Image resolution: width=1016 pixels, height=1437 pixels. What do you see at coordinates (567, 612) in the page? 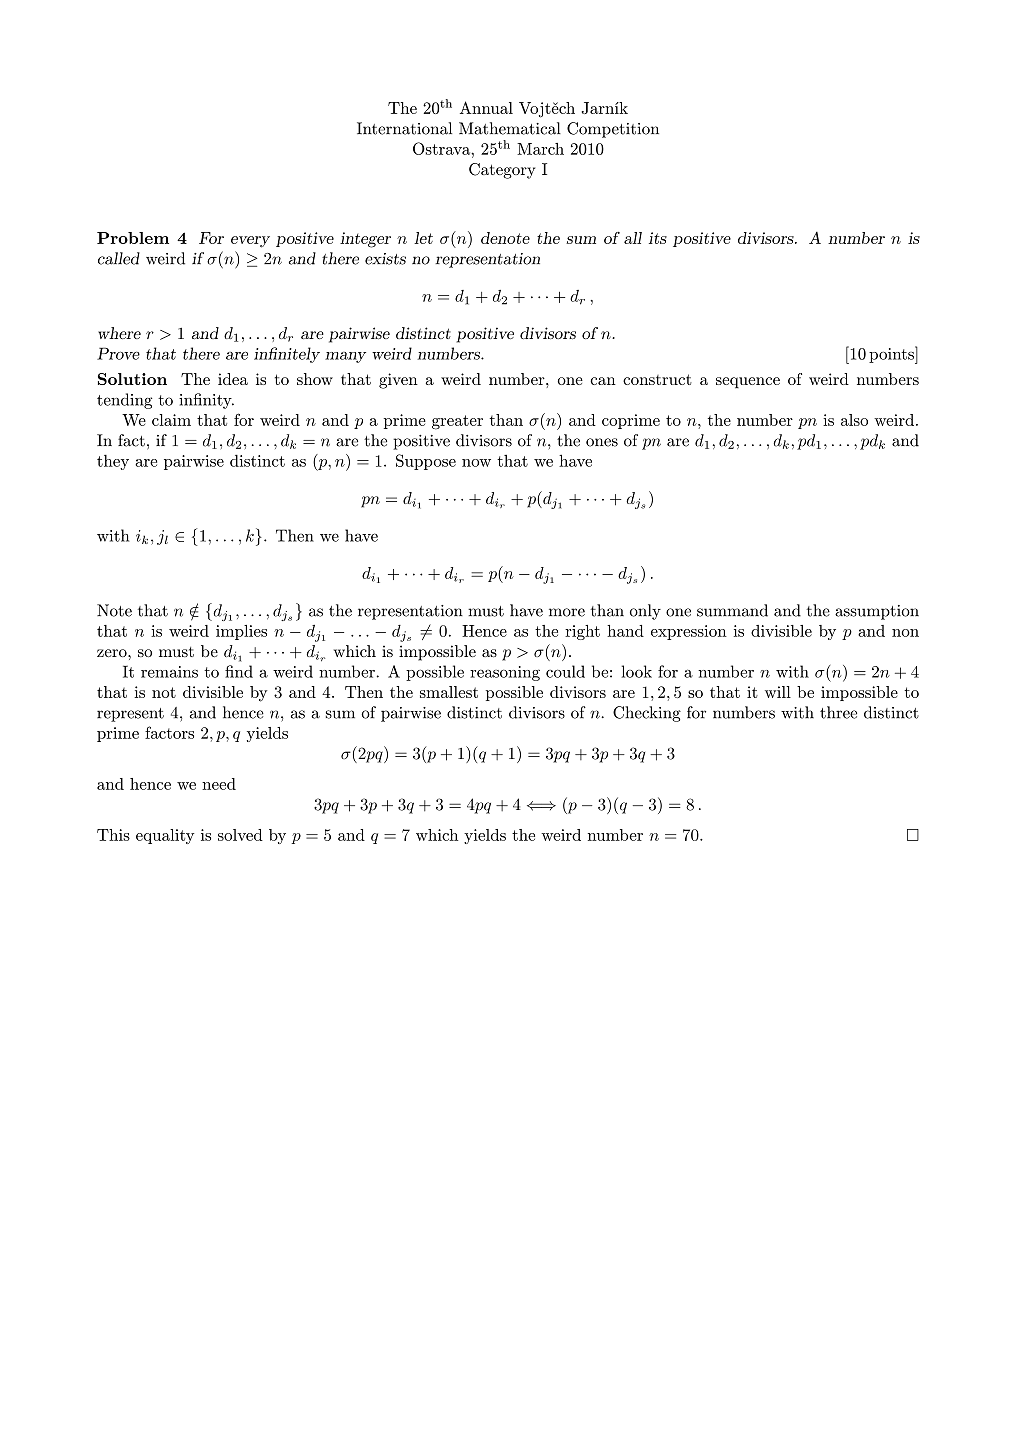
I see `more` at bounding box center [567, 612].
